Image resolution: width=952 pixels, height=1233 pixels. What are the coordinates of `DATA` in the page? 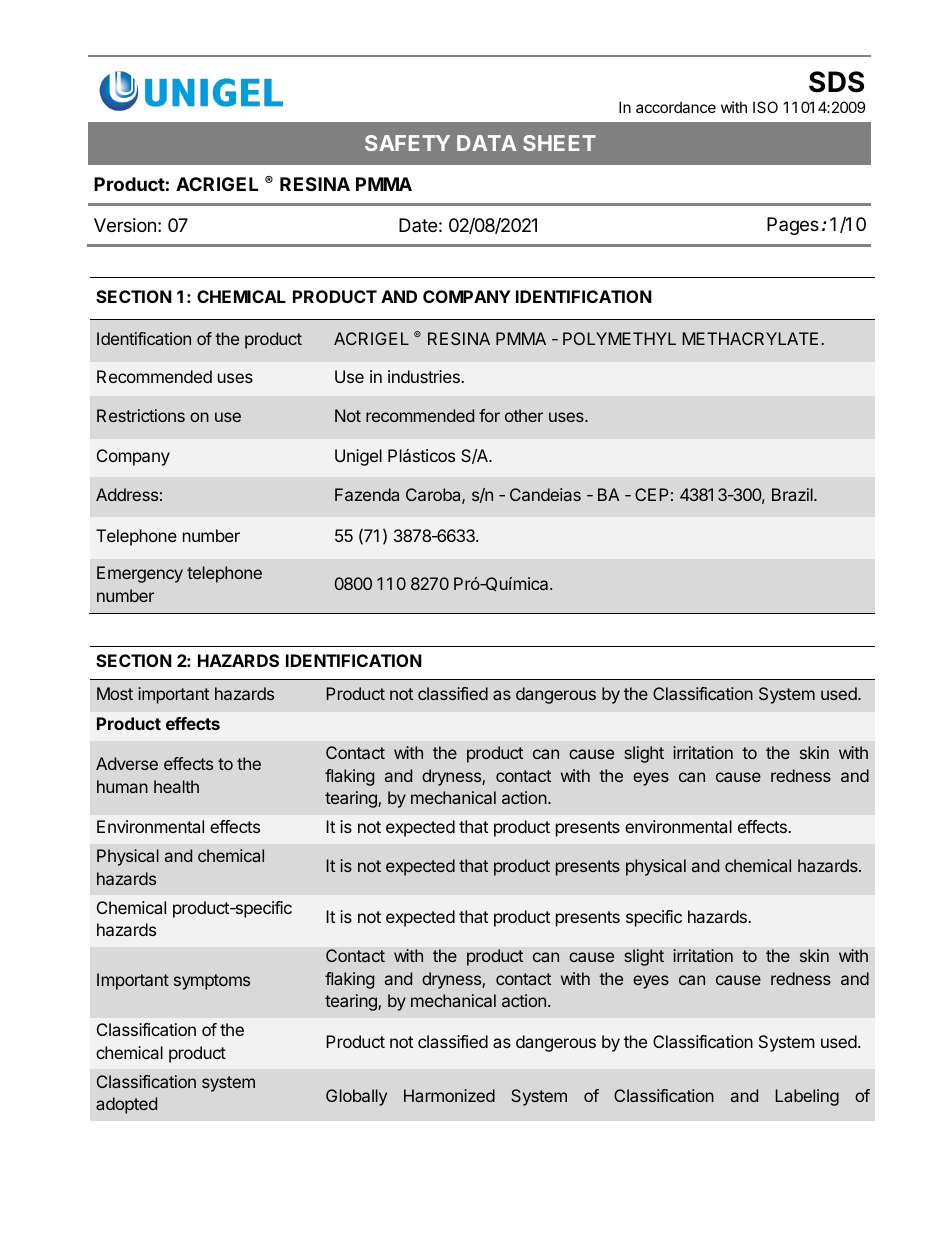 It's located at (486, 143).
